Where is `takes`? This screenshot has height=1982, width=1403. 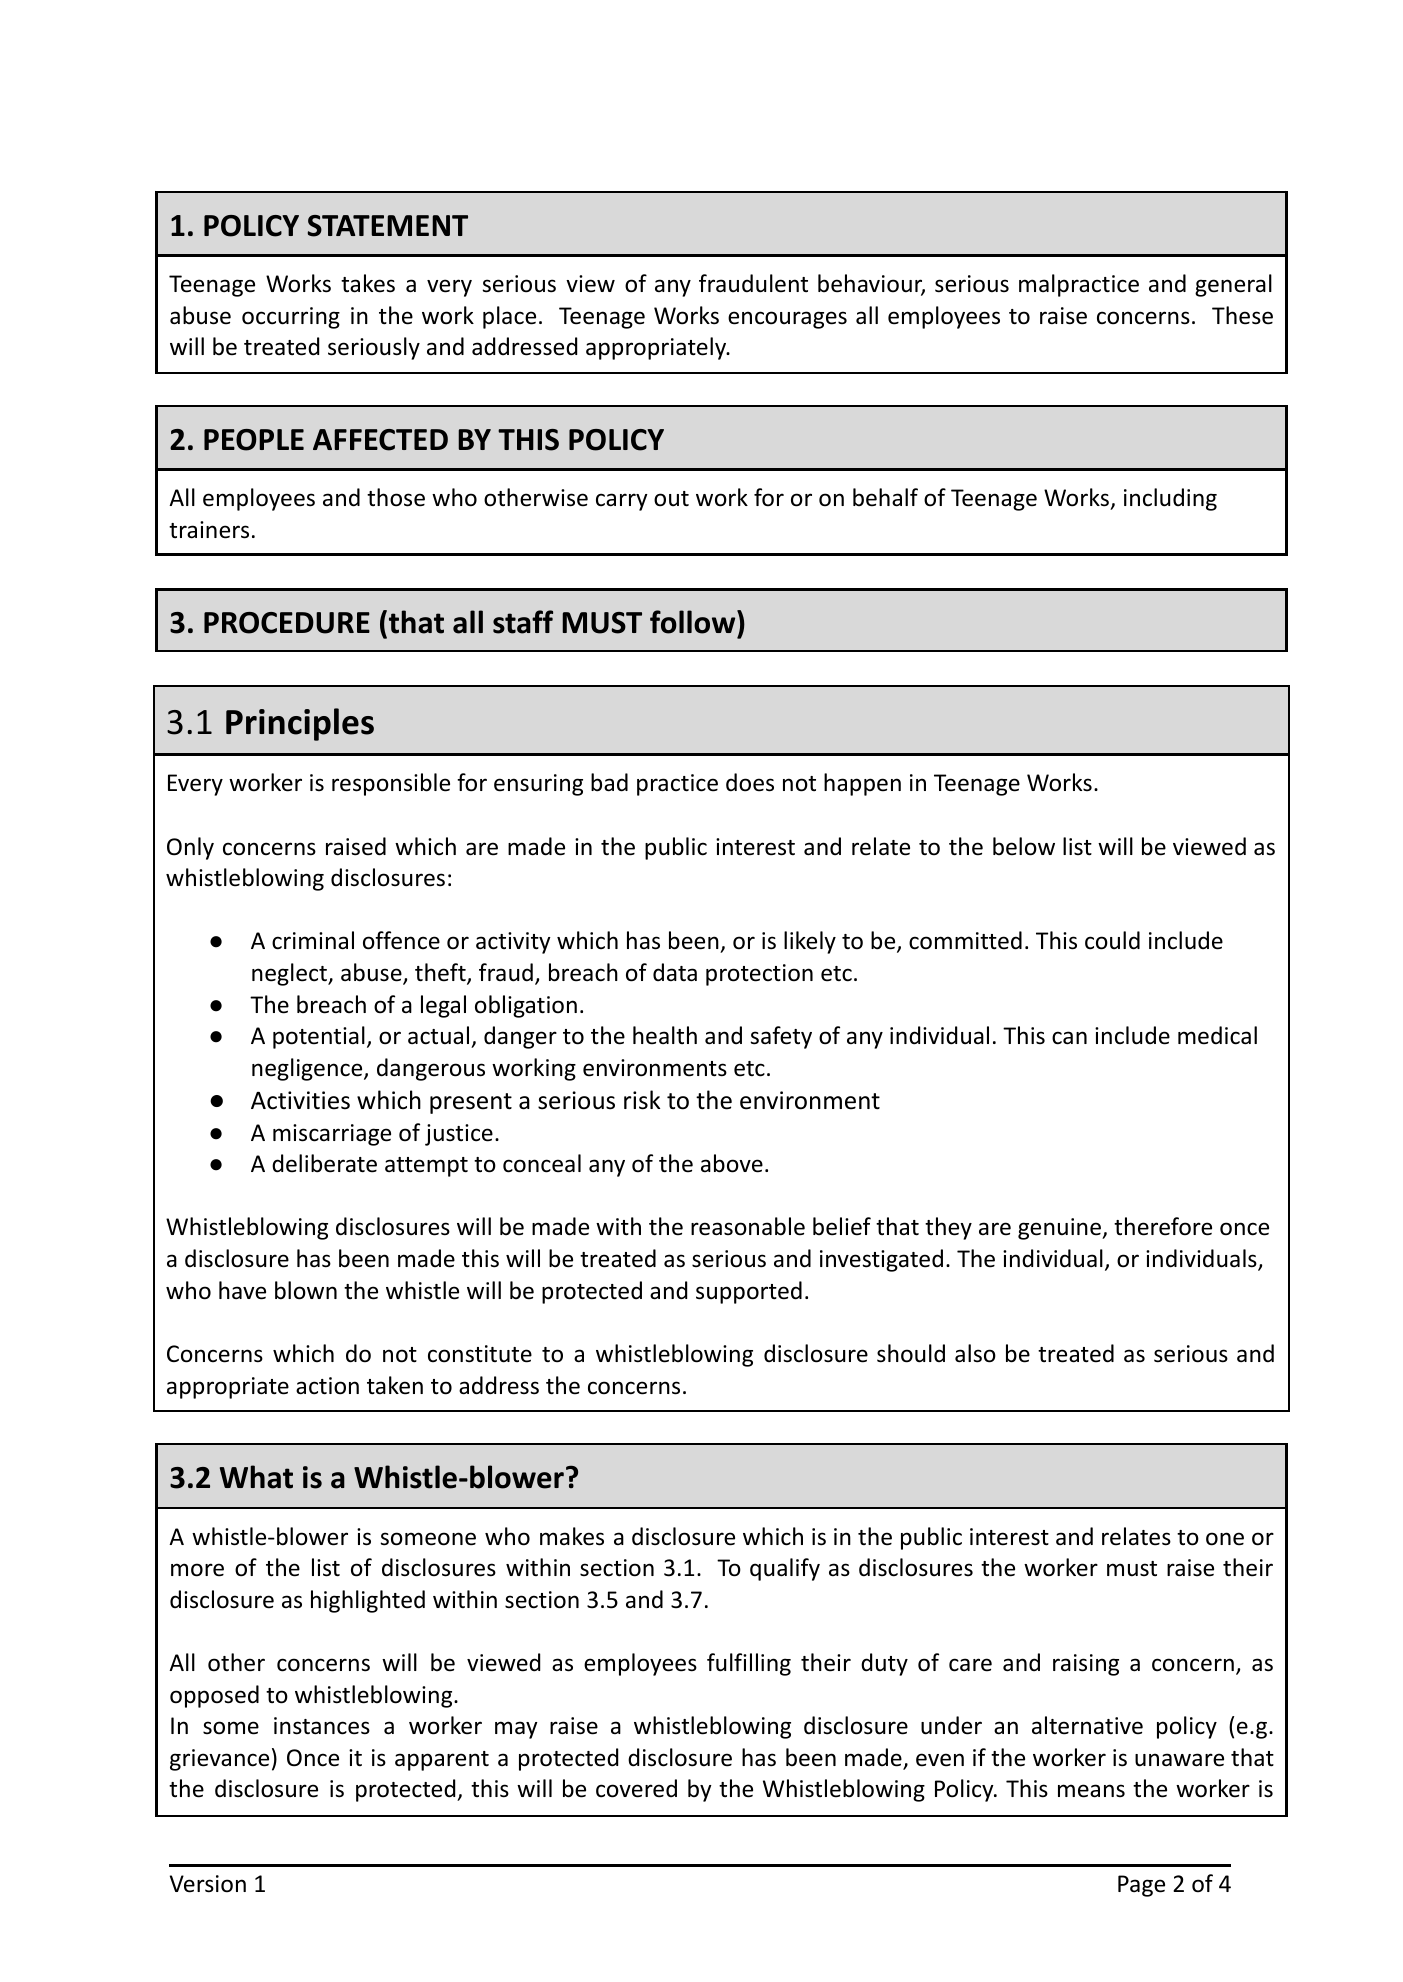 takes is located at coordinates (368, 283).
